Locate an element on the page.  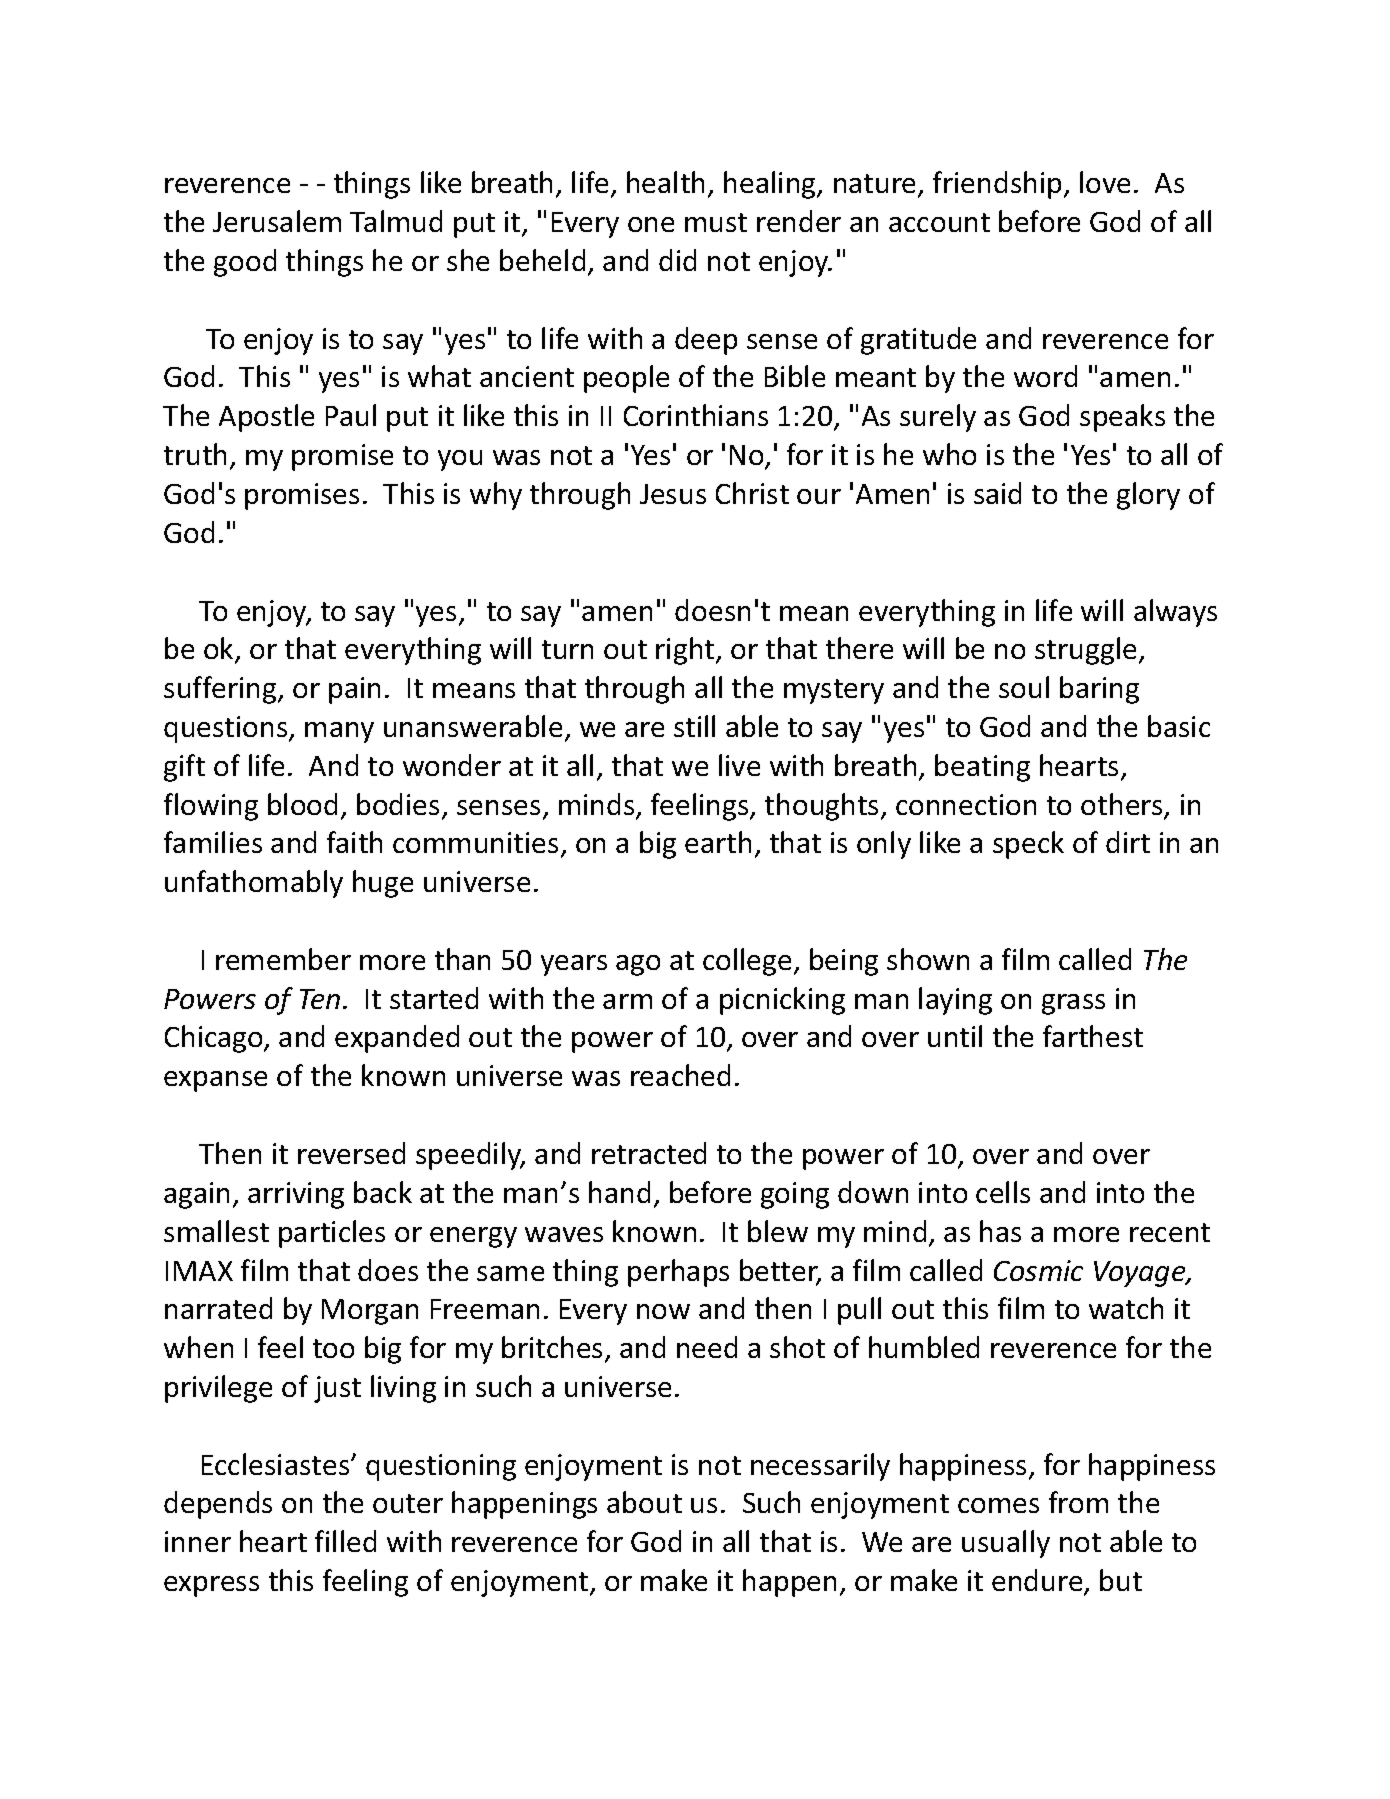
about is located at coordinates (644, 1502).
